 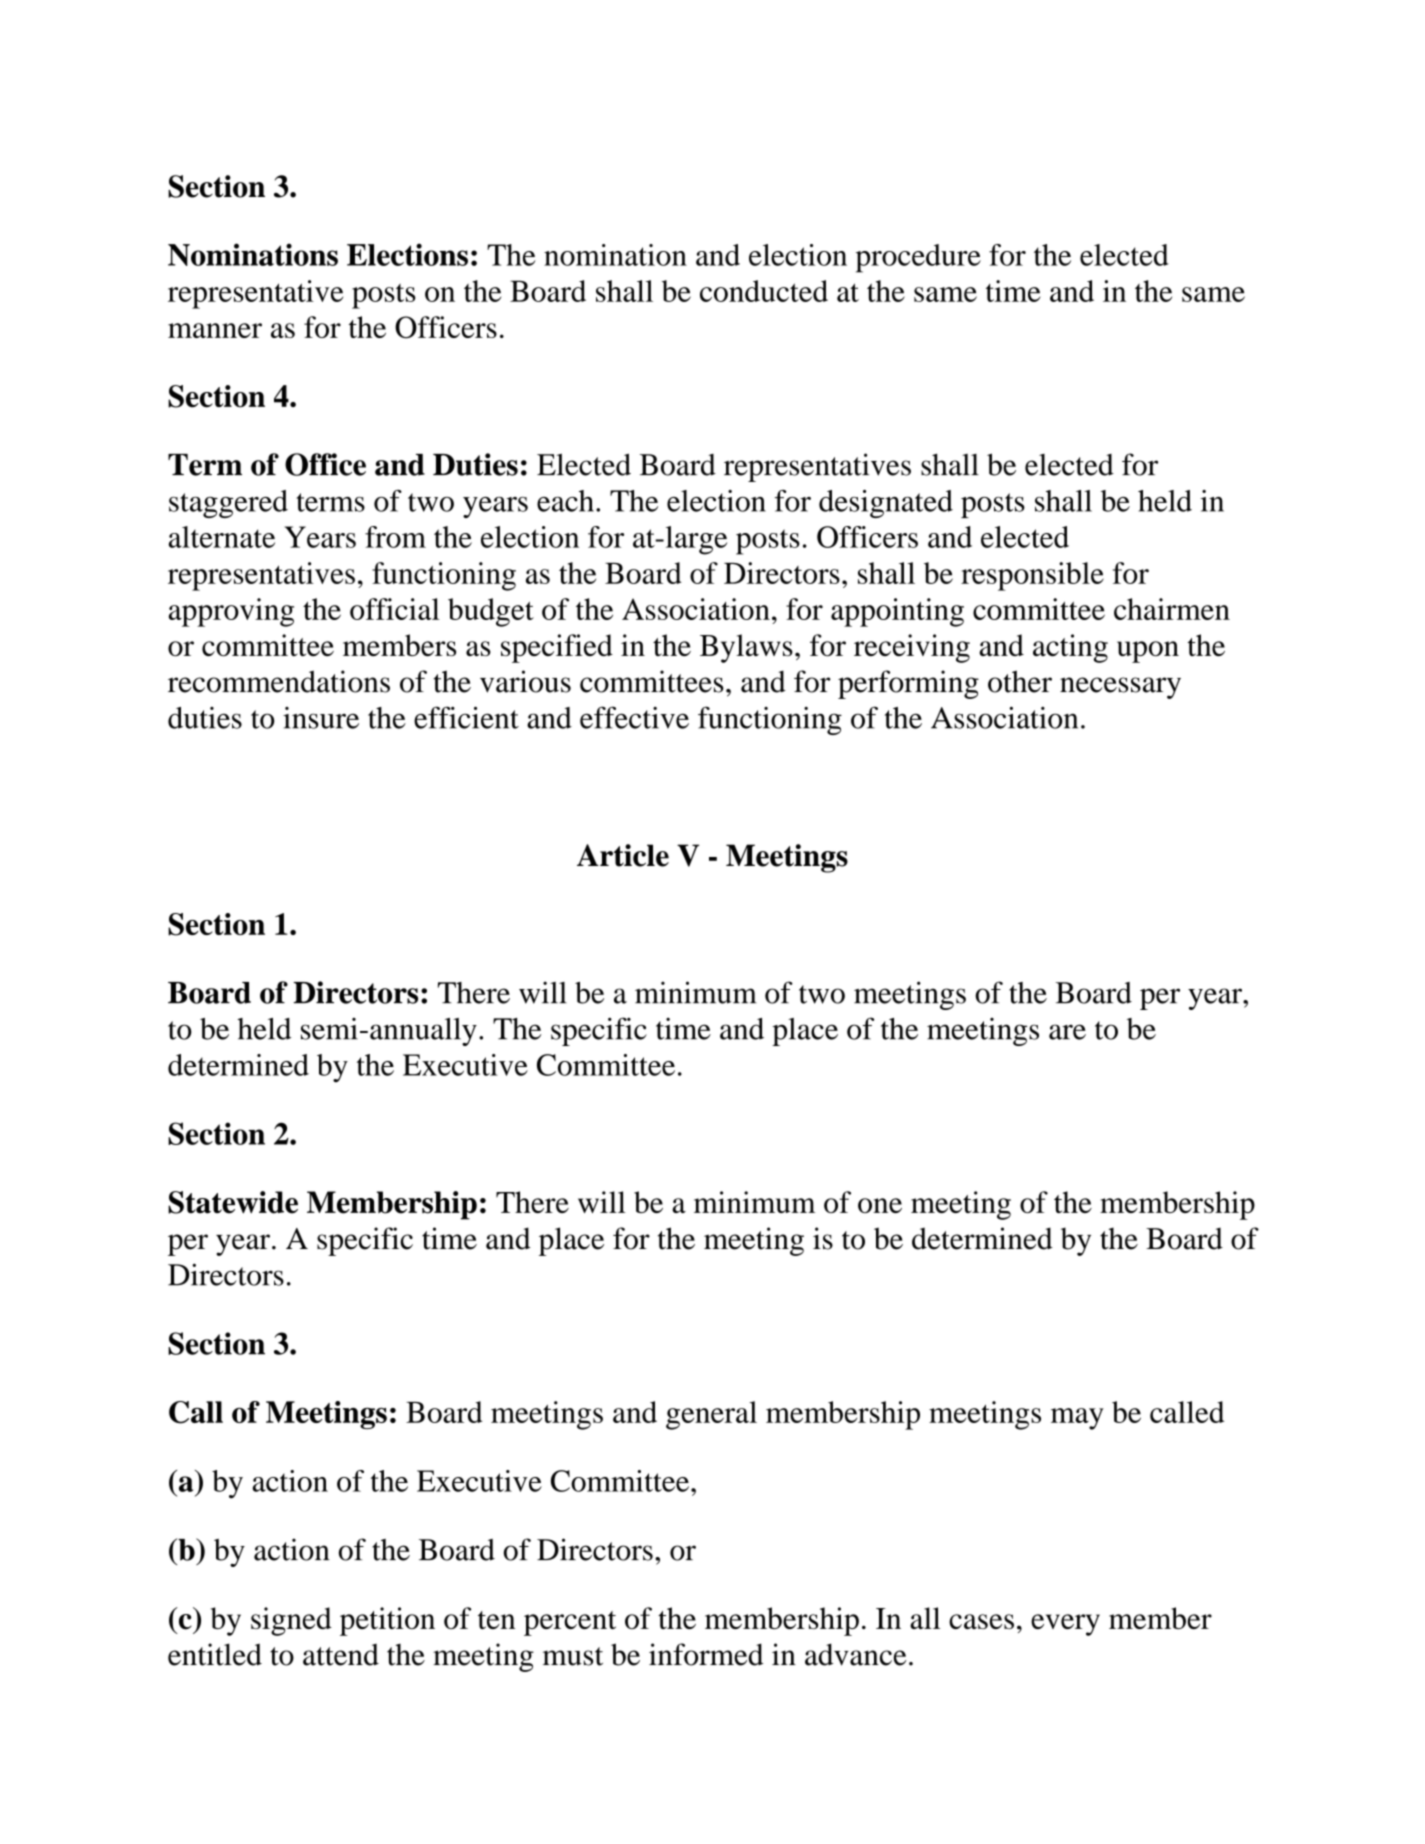 I want to click on conducted, so click(x=764, y=291).
